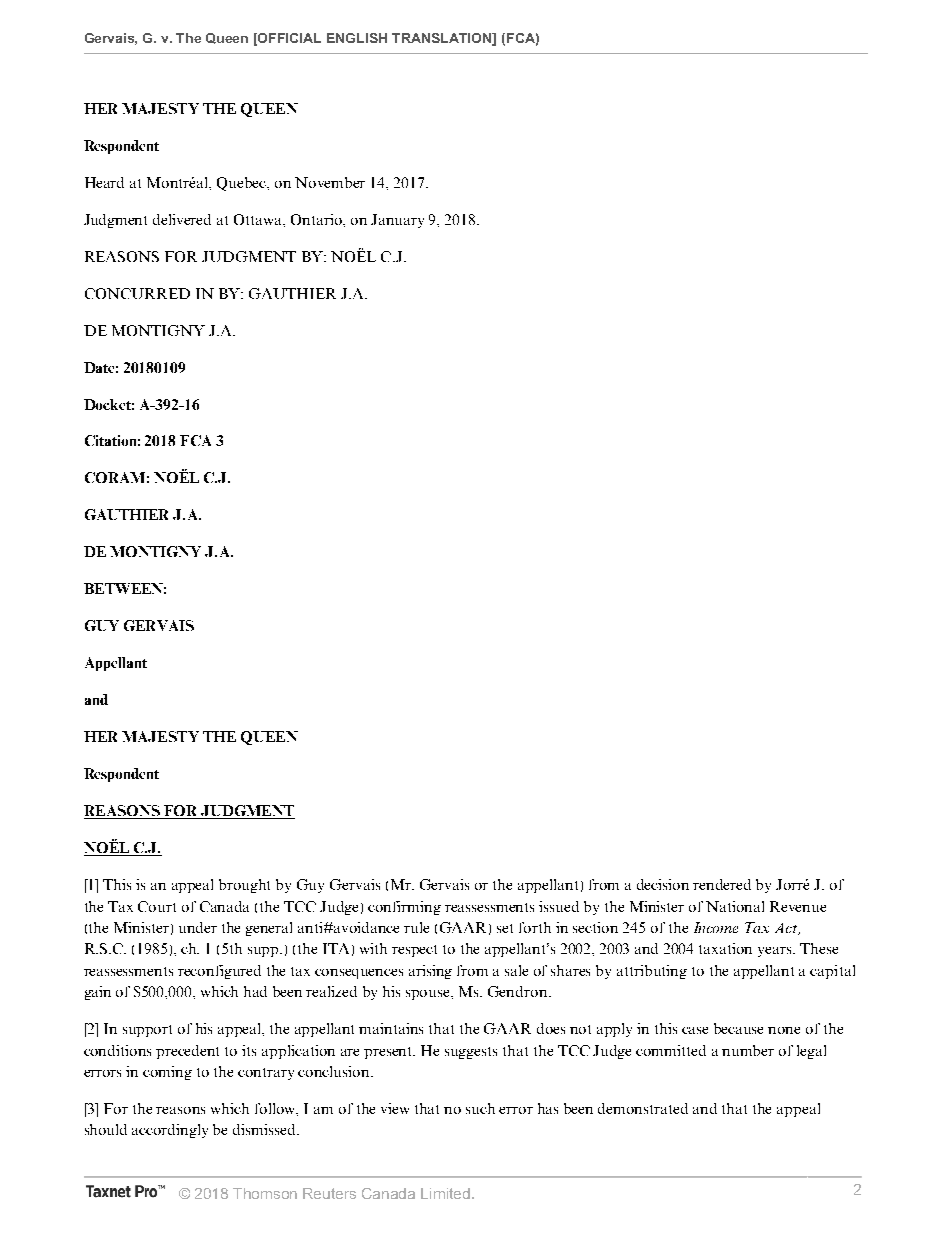  Describe the element at coordinates (397, 221) in the screenshot. I see `January` at that location.
